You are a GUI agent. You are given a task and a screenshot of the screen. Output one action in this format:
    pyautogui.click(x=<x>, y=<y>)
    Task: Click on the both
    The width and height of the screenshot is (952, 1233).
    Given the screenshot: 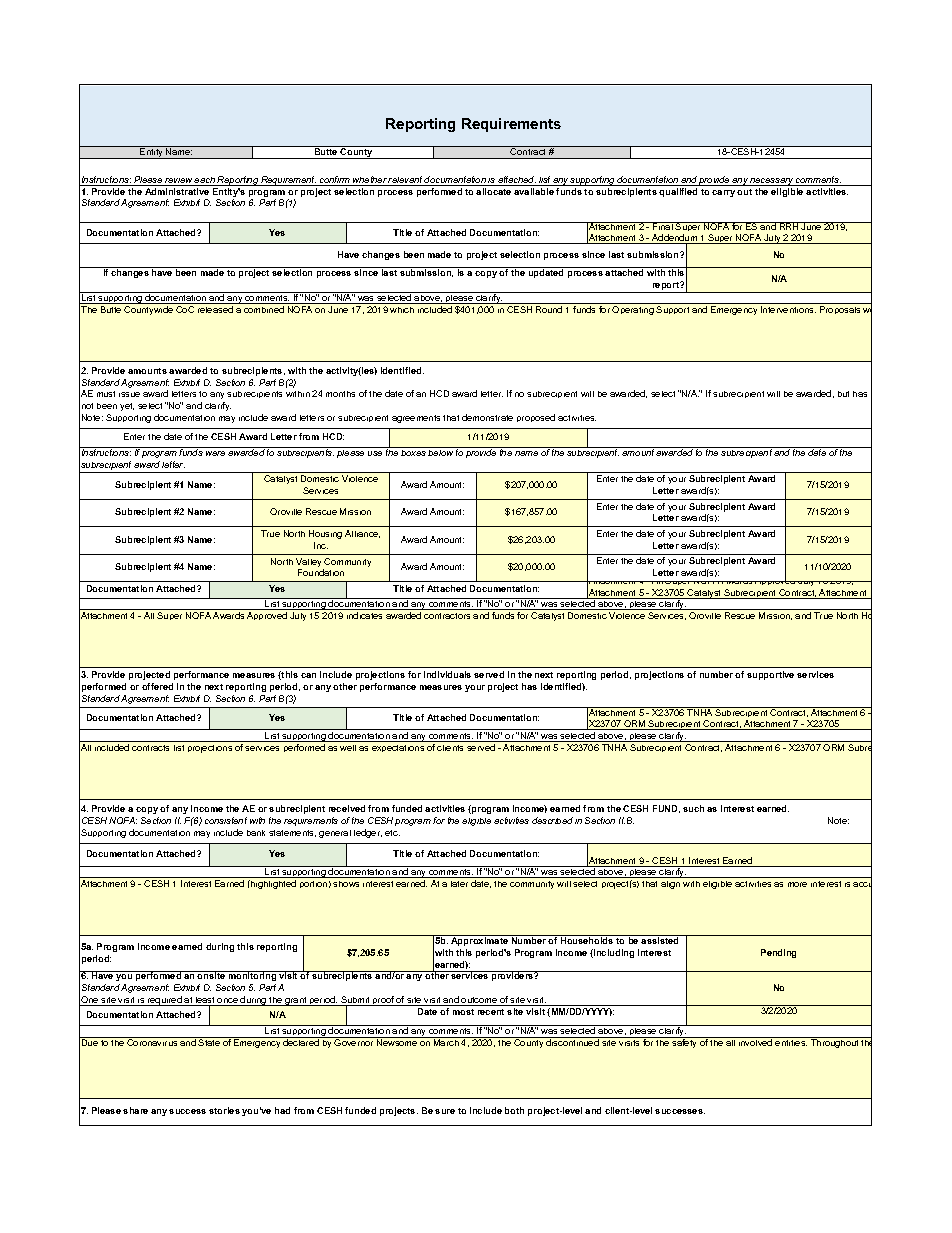 What is the action you would take?
    pyautogui.click(x=514, y=1110)
